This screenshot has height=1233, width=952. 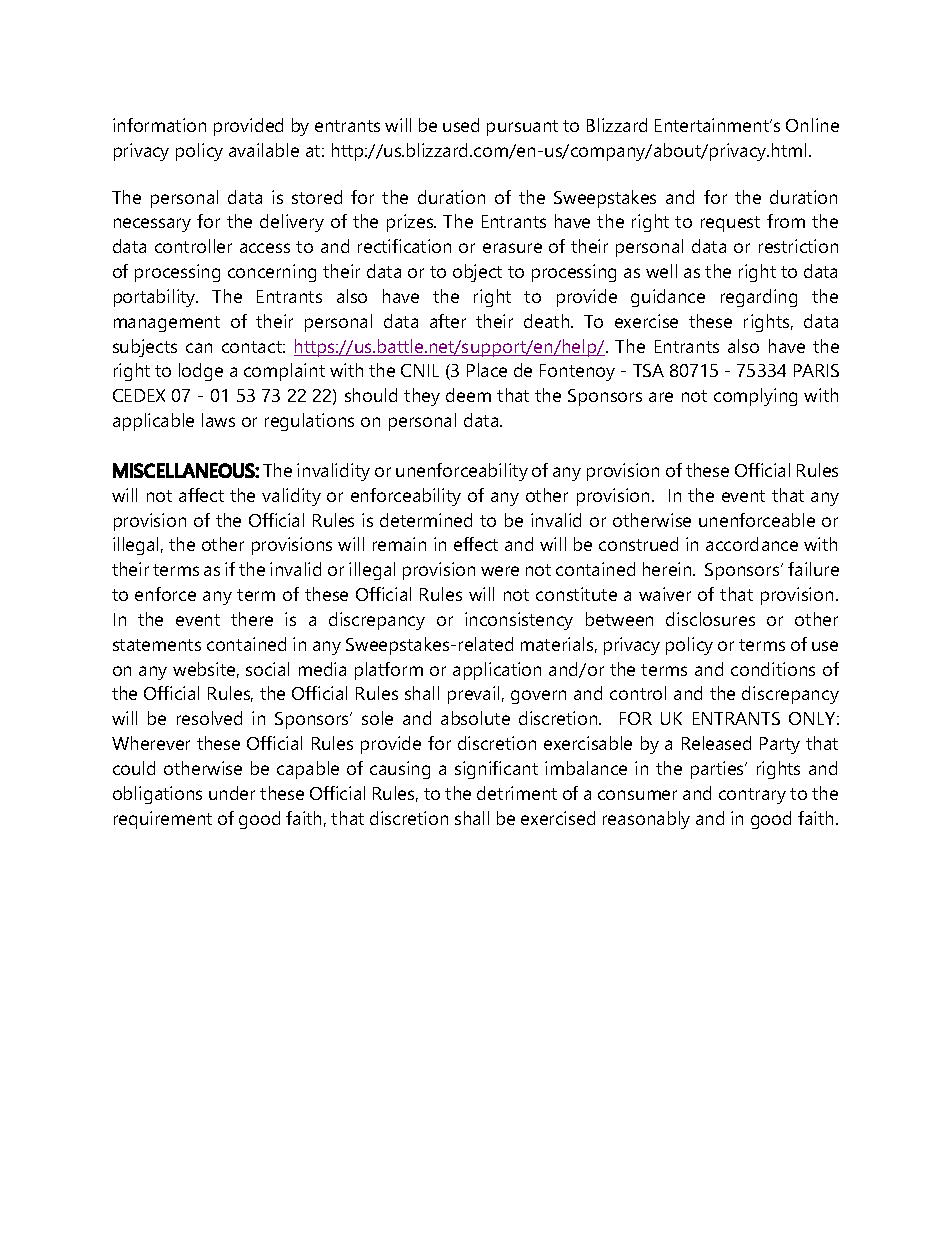 I want to click on conditions, so click(x=773, y=669).
